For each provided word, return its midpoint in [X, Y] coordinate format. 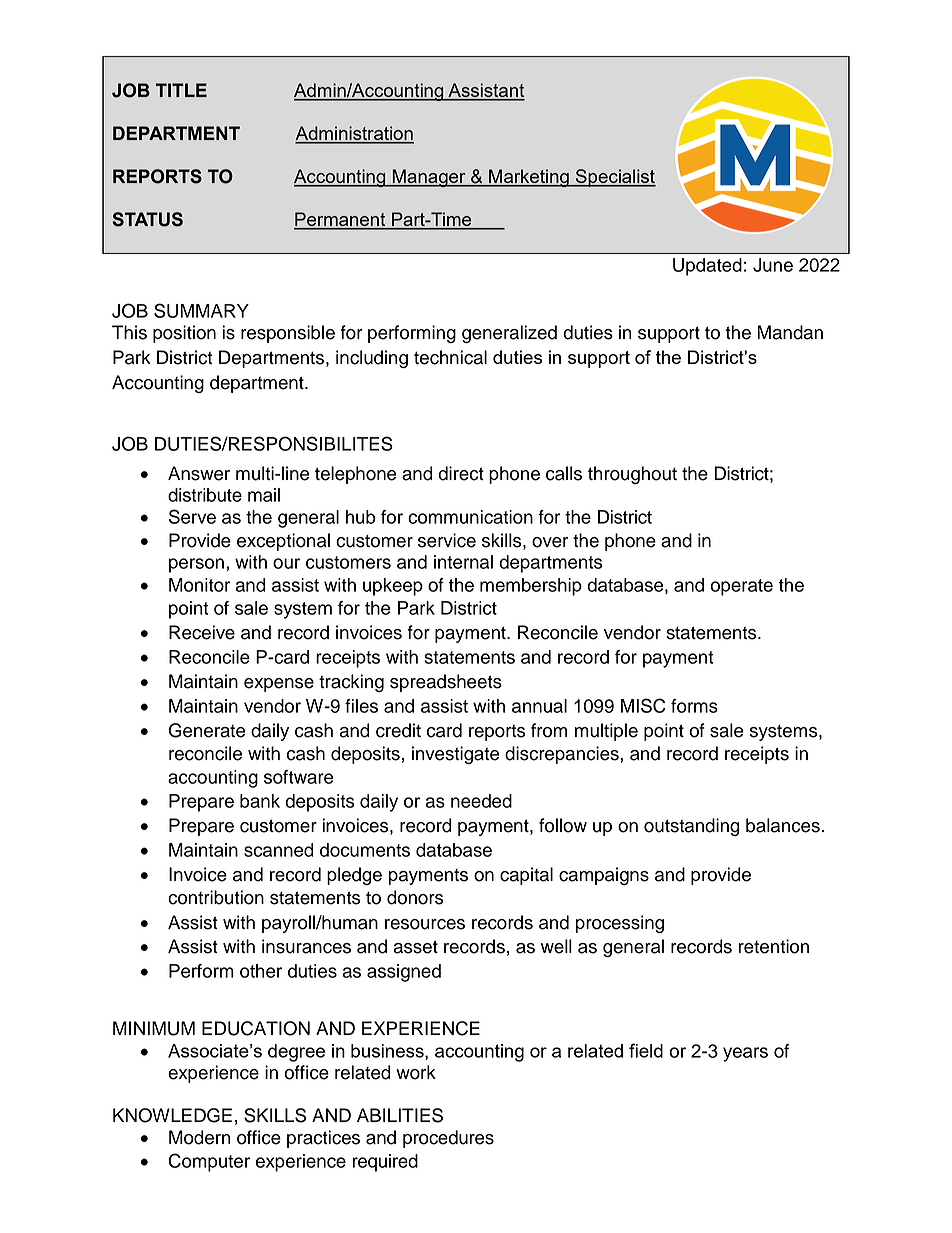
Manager [429, 178]
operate [741, 587]
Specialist [614, 178]
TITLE [181, 90]
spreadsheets [446, 683]
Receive [202, 632]
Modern [200, 1137]
